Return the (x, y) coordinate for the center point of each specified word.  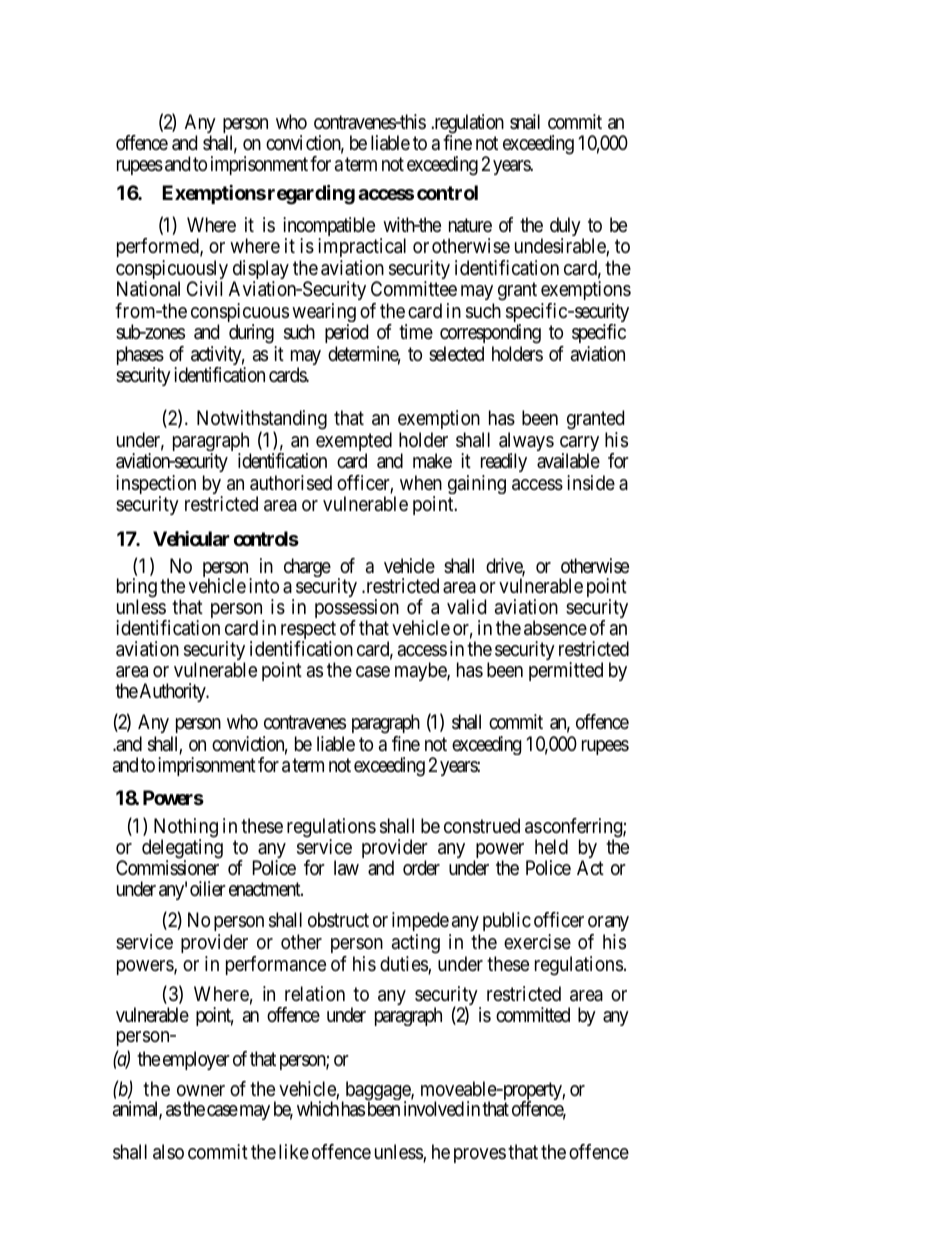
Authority (174, 692)
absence (555, 628)
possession (357, 610)
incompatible (329, 228)
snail (525, 122)
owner (201, 1090)
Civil (204, 288)
